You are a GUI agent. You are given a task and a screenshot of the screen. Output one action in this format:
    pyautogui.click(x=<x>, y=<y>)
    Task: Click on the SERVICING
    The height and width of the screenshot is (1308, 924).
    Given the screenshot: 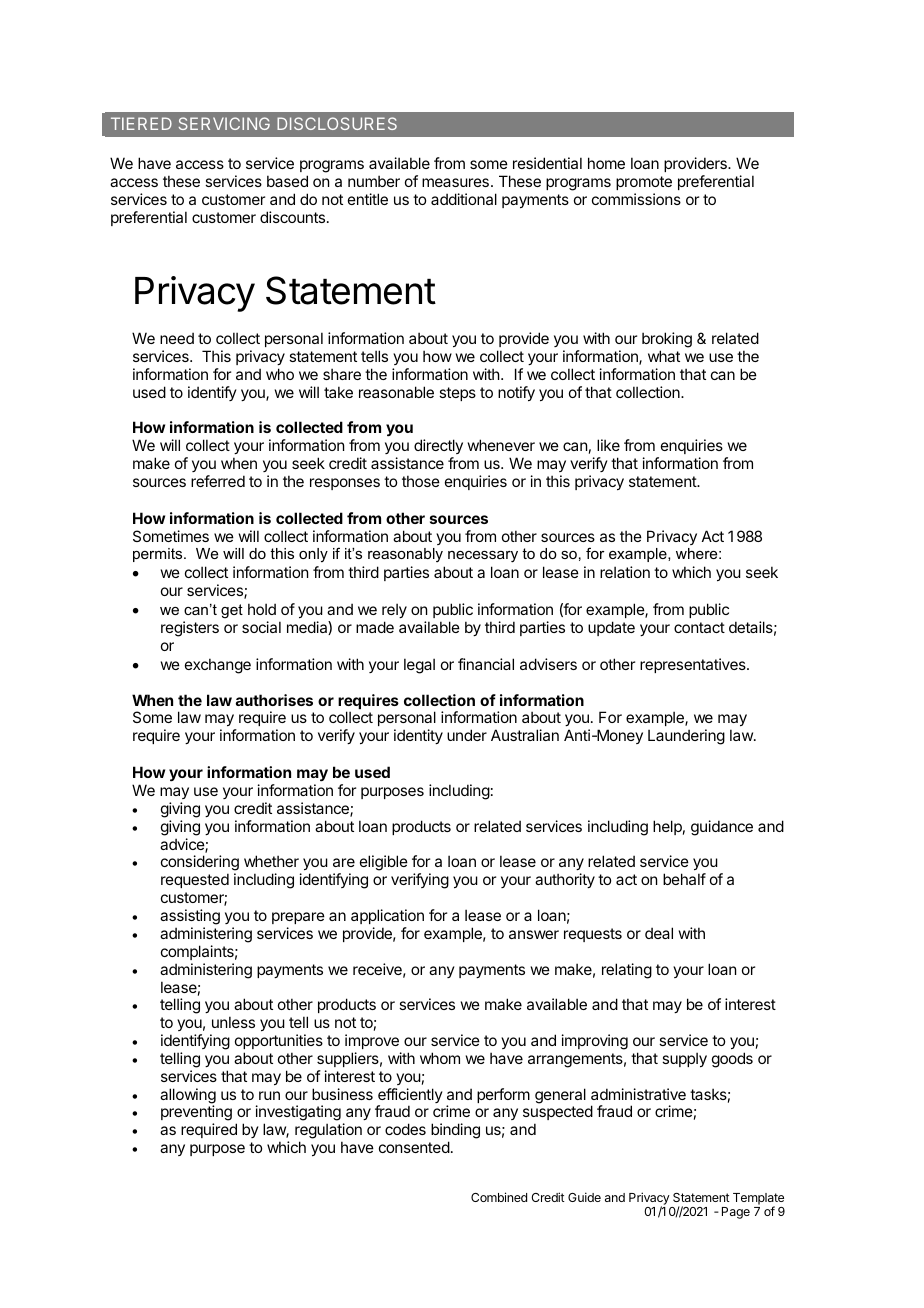 What is the action you would take?
    pyautogui.click(x=224, y=123)
